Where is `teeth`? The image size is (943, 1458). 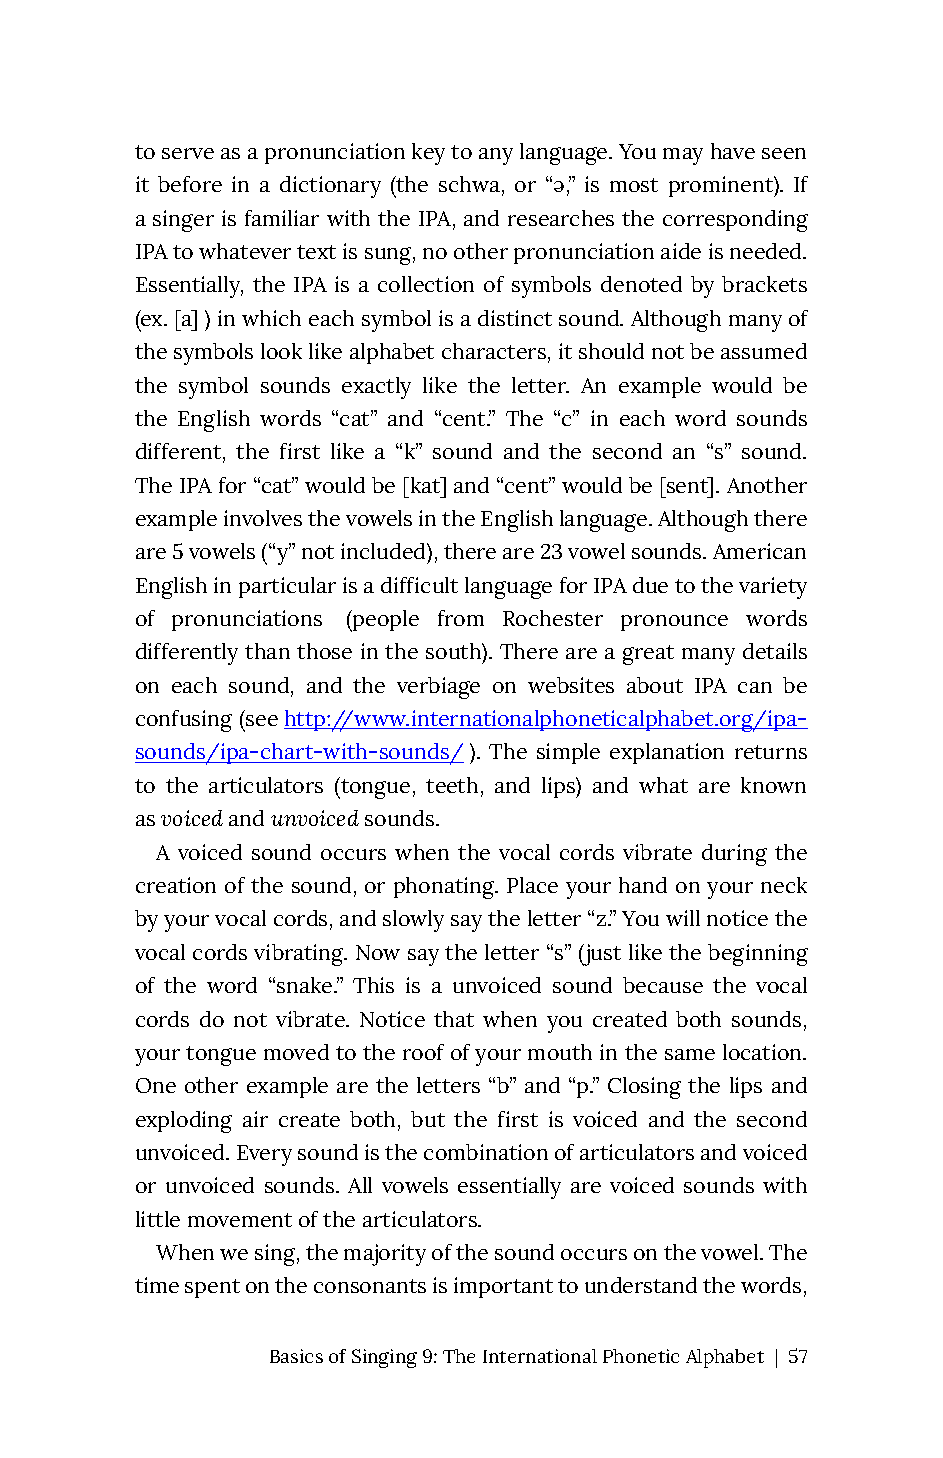 teeth is located at coordinates (452, 785).
